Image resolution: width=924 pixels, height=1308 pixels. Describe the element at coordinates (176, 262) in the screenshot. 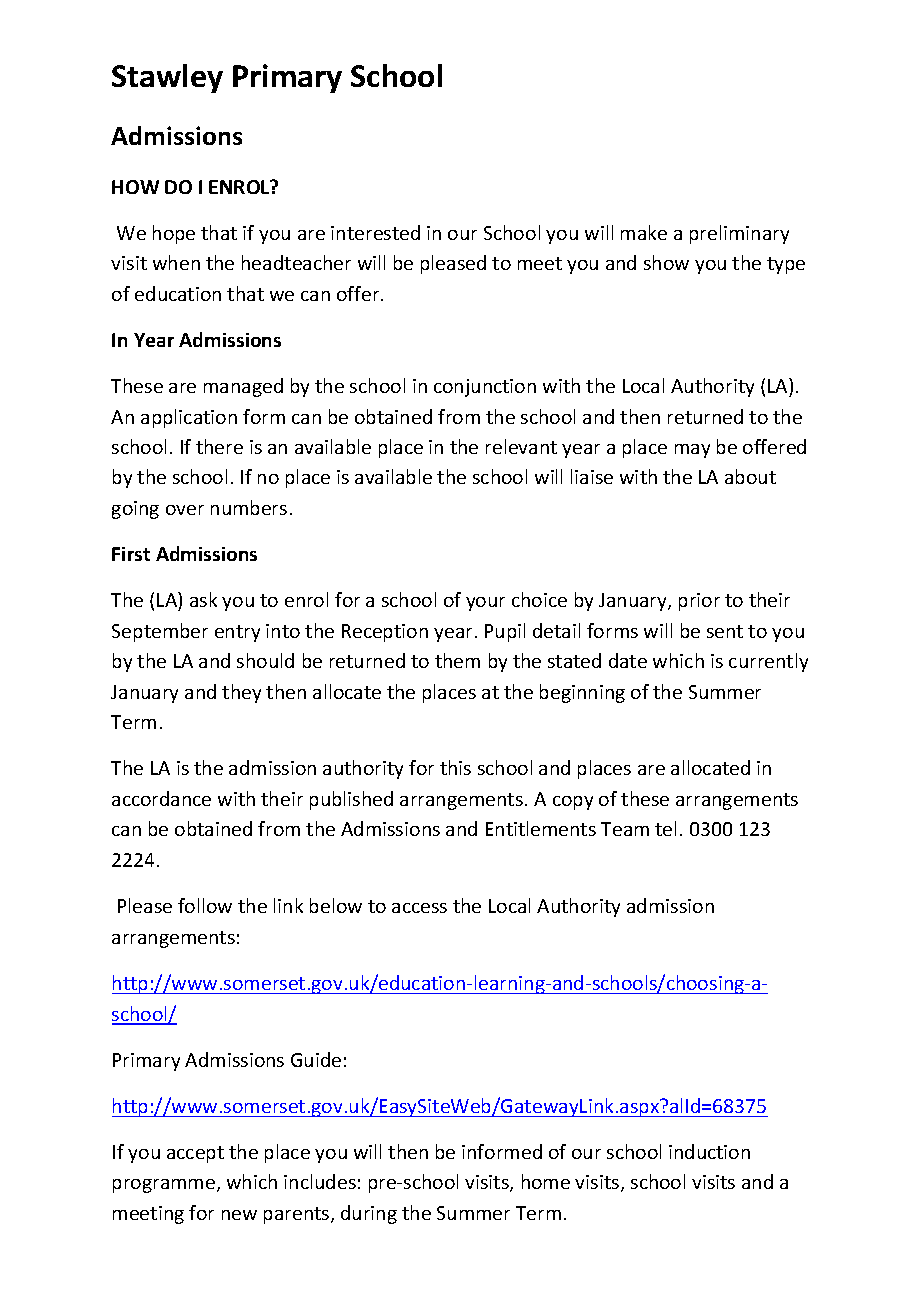

I see `when` at that location.
